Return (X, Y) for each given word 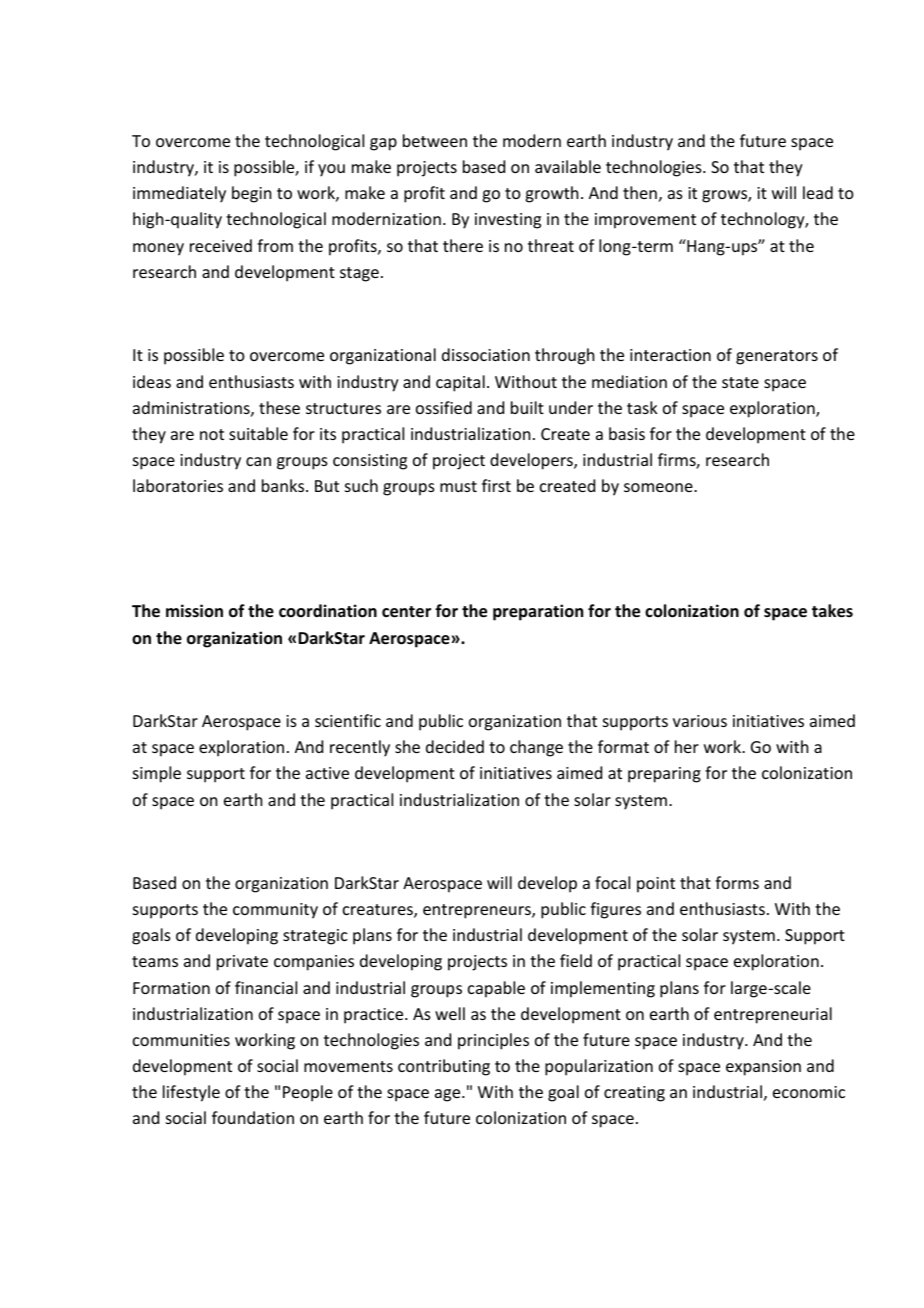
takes (832, 611)
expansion (763, 1068)
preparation (538, 612)
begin (251, 194)
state (740, 382)
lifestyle (191, 1093)
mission (194, 611)
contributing (444, 1067)
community (275, 911)
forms (737, 882)
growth (551, 194)
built (527, 407)
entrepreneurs (478, 911)
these (279, 407)
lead (818, 192)
